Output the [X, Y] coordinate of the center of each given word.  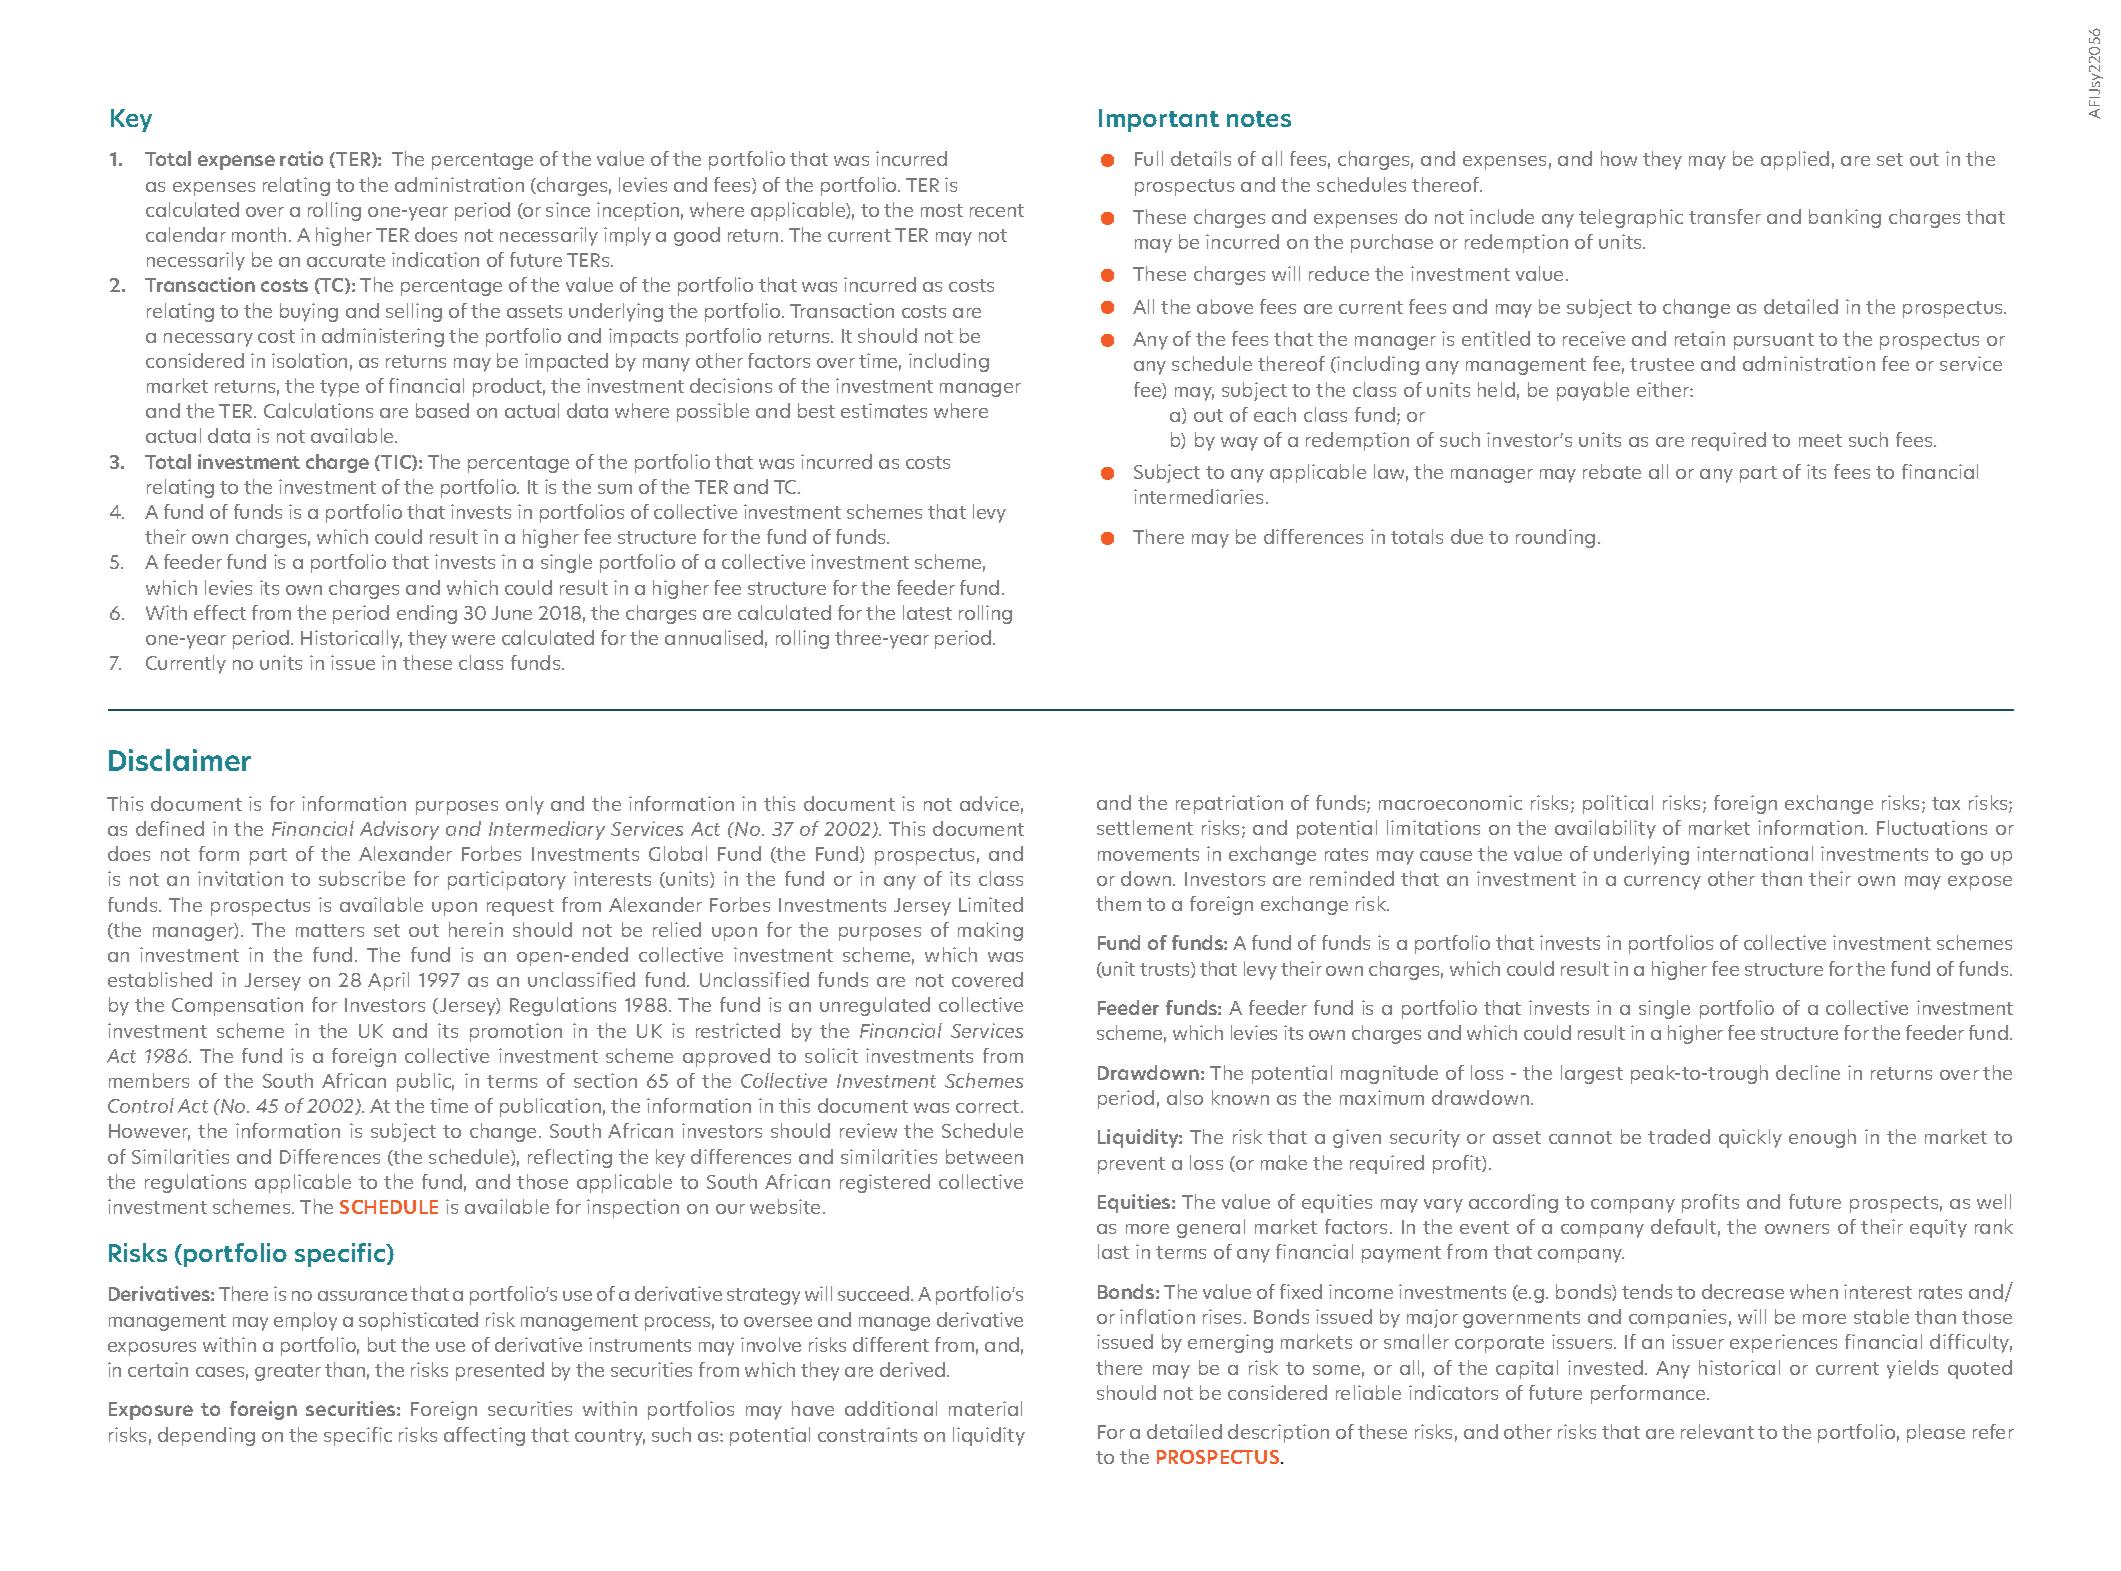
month [259, 234]
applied [1795, 160]
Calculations [318, 410]
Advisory [399, 830]
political [1618, 804]
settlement [1145, 827]
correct [989, 1106]
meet [1820, 440]
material [985, 1408]
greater [288, 1372]
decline [1808, 1072]
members [149, 1080]
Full [1149, 158]
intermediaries [1200, 496]
